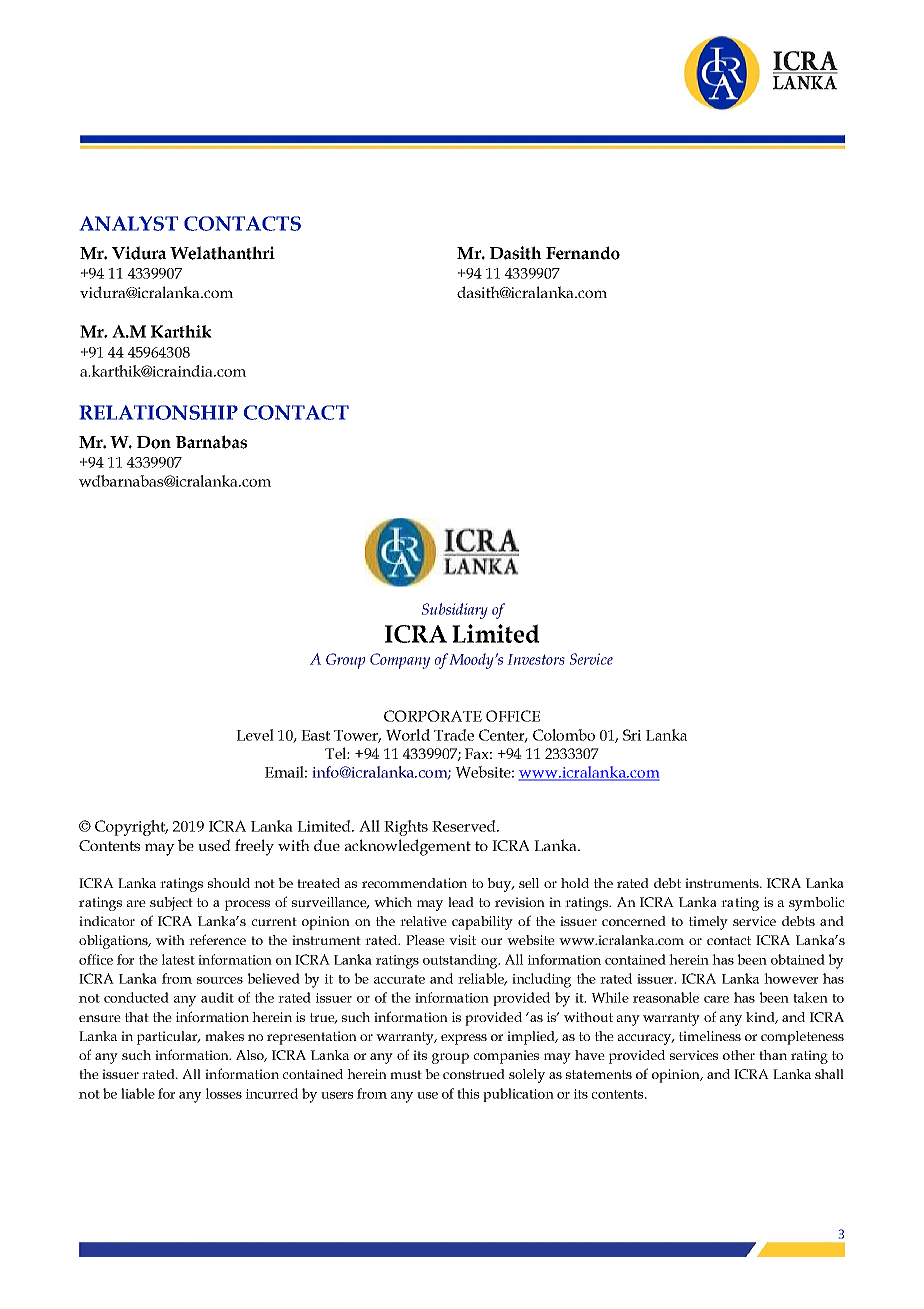 The height and width of the image is (1309, 924). Describe the element at coordinates (536, 659) in the image. I see `Investors` at that location.
